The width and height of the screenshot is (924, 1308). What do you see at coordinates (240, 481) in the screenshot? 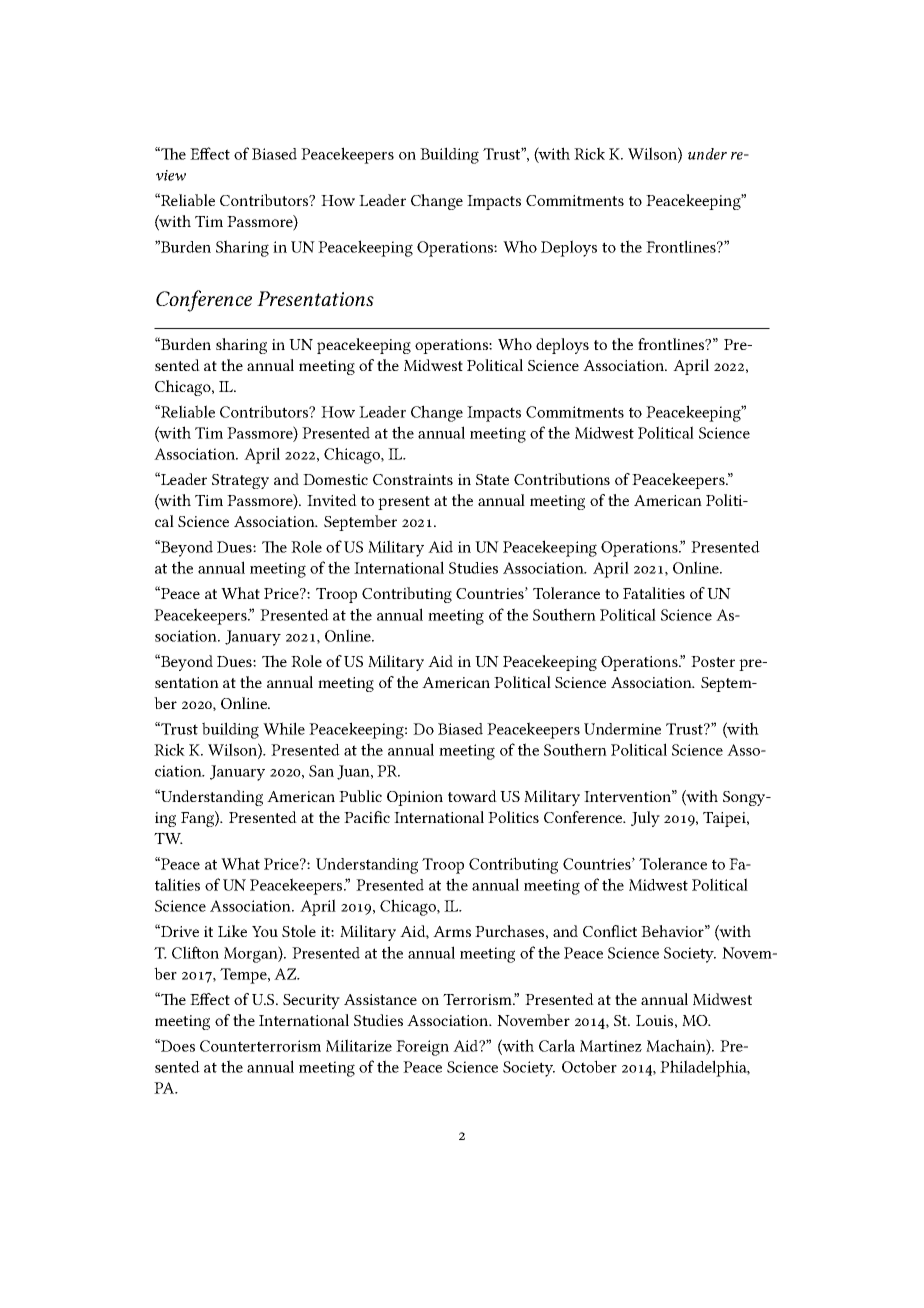
I see `Strategy` at bounding box center [240, 481].
